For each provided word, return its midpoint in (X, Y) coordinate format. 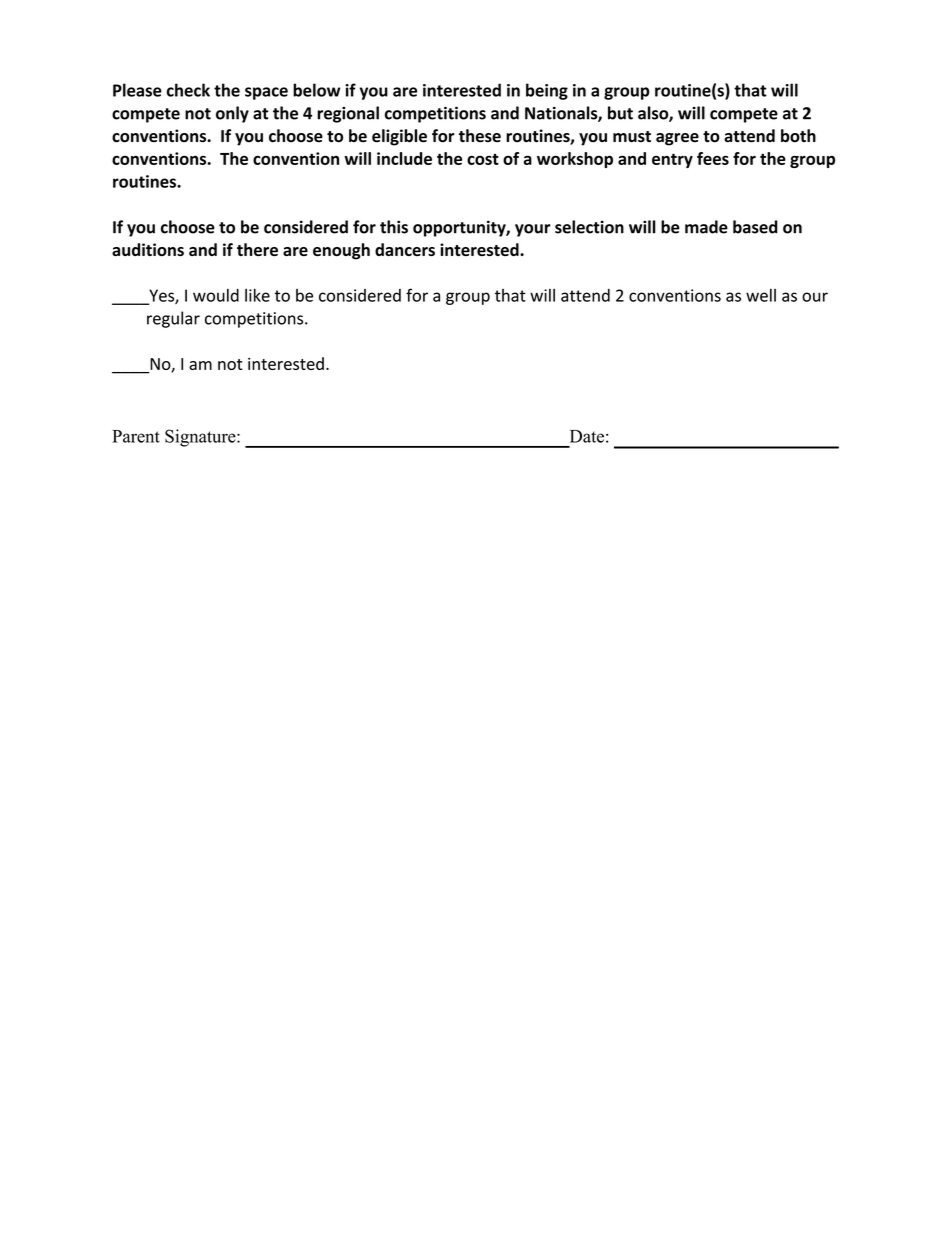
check (188, 90)
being (547, 91)
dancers (405, 249)
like (257, 295)
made (706, 227)
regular (173, 319)
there (257, 249)
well (761, 295)
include (404, 158)
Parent (136, 436)
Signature (201, 438)
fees (713, 158)
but (620, 113)
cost (483, 159)
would (216, 295)
